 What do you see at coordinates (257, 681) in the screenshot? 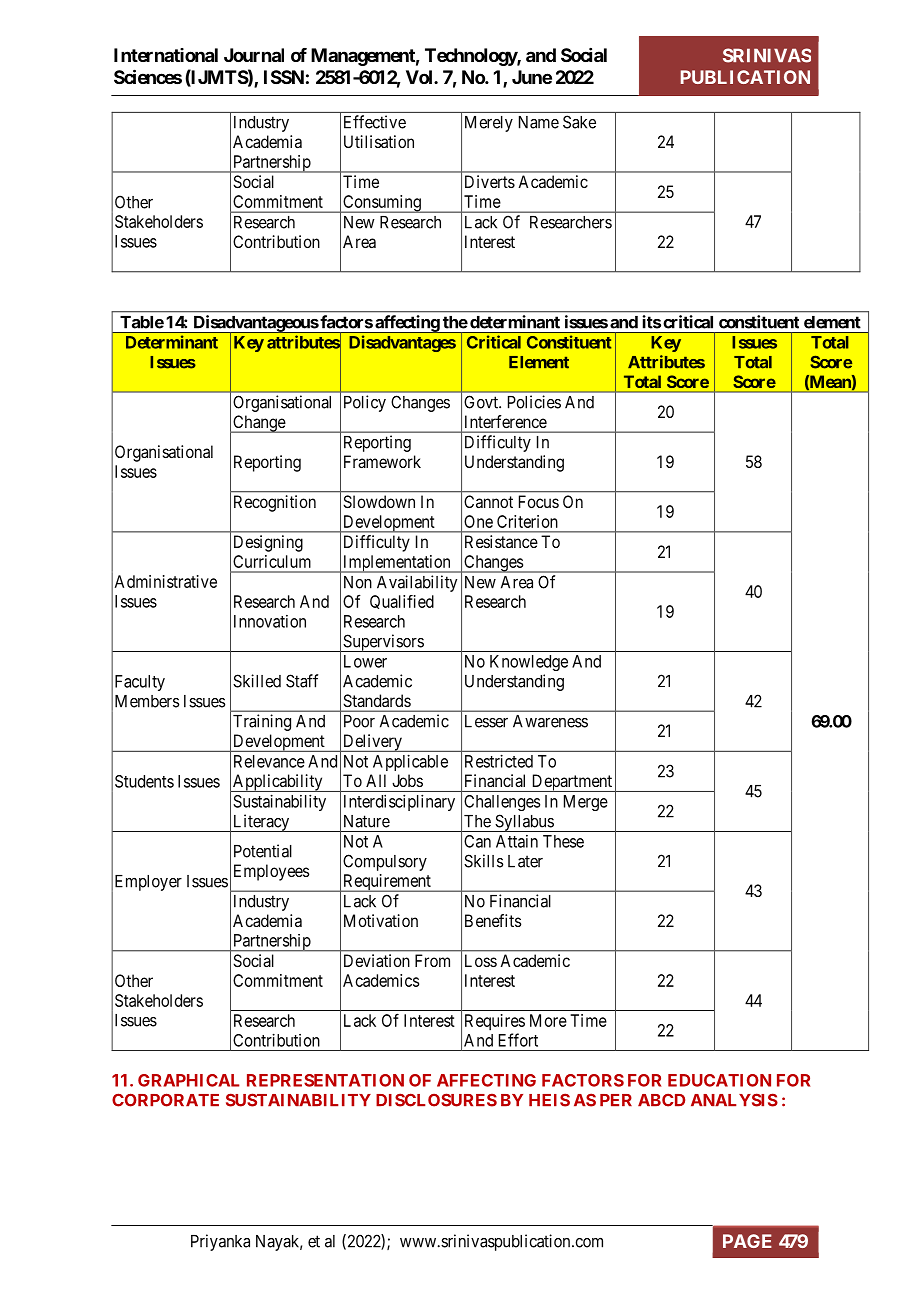
I see `Skilled` at bounding box center [257, 681].
